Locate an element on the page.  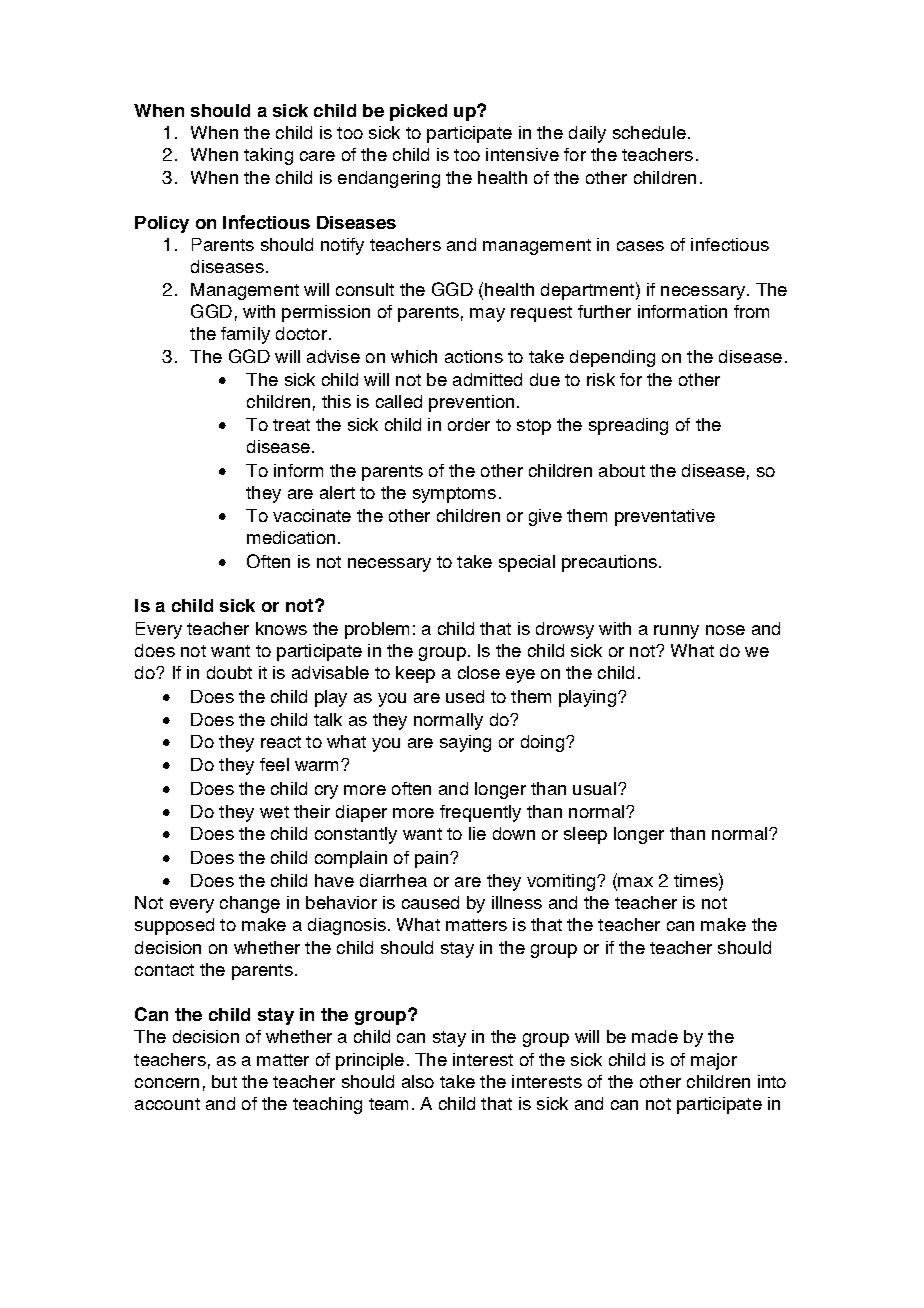
runny is located at coordinates (676, 632).
